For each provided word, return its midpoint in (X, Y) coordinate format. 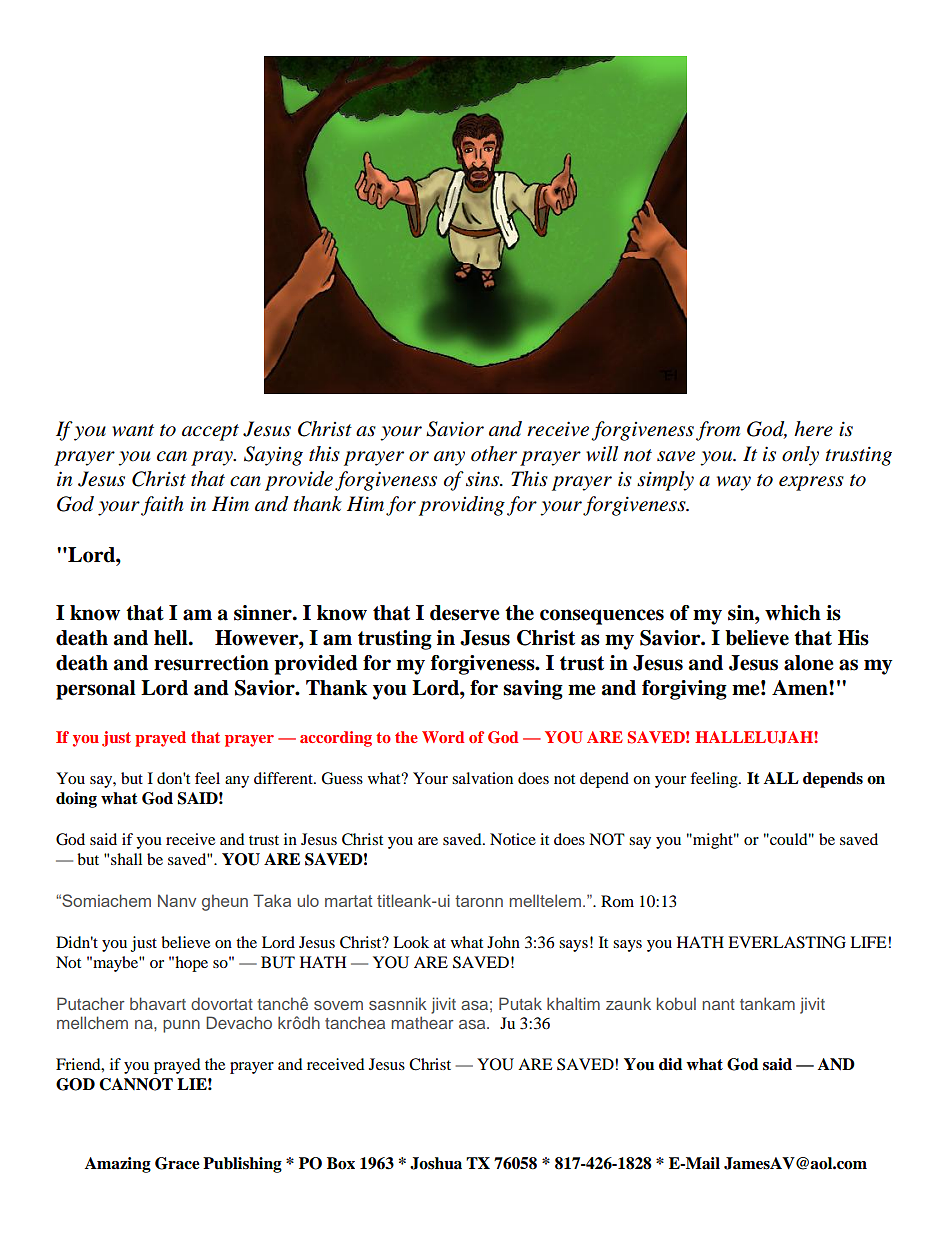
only (800, 456)
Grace (177, 1163)
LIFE (869, 942)
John (503, 942)
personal (96, 690)
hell (172, 638)
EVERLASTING (787, 942)
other (494, 454)
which (793, 613)
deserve (465, 613)
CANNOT (136, 1084)
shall (126, 859)
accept (210, 432)
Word (443, 737)
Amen (801, 688)
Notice (513, 839)
